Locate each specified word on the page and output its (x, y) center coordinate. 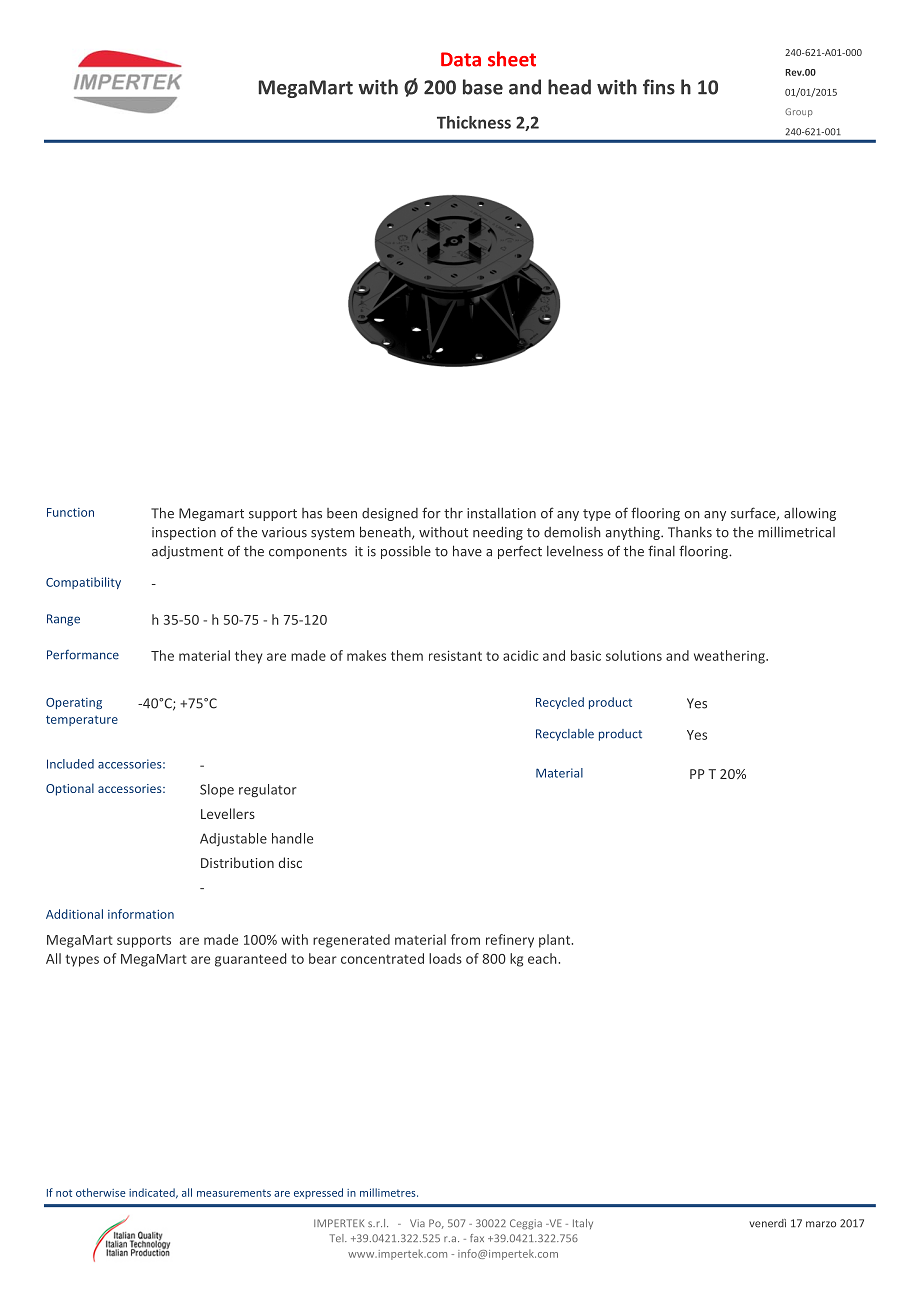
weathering (730, 657)
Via (417, 1223)
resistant (455, 655)
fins (659, 87)
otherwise (101, 1192)
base (483, 87)
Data (461, 59)
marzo (821, 1224)
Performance (83, 655)
